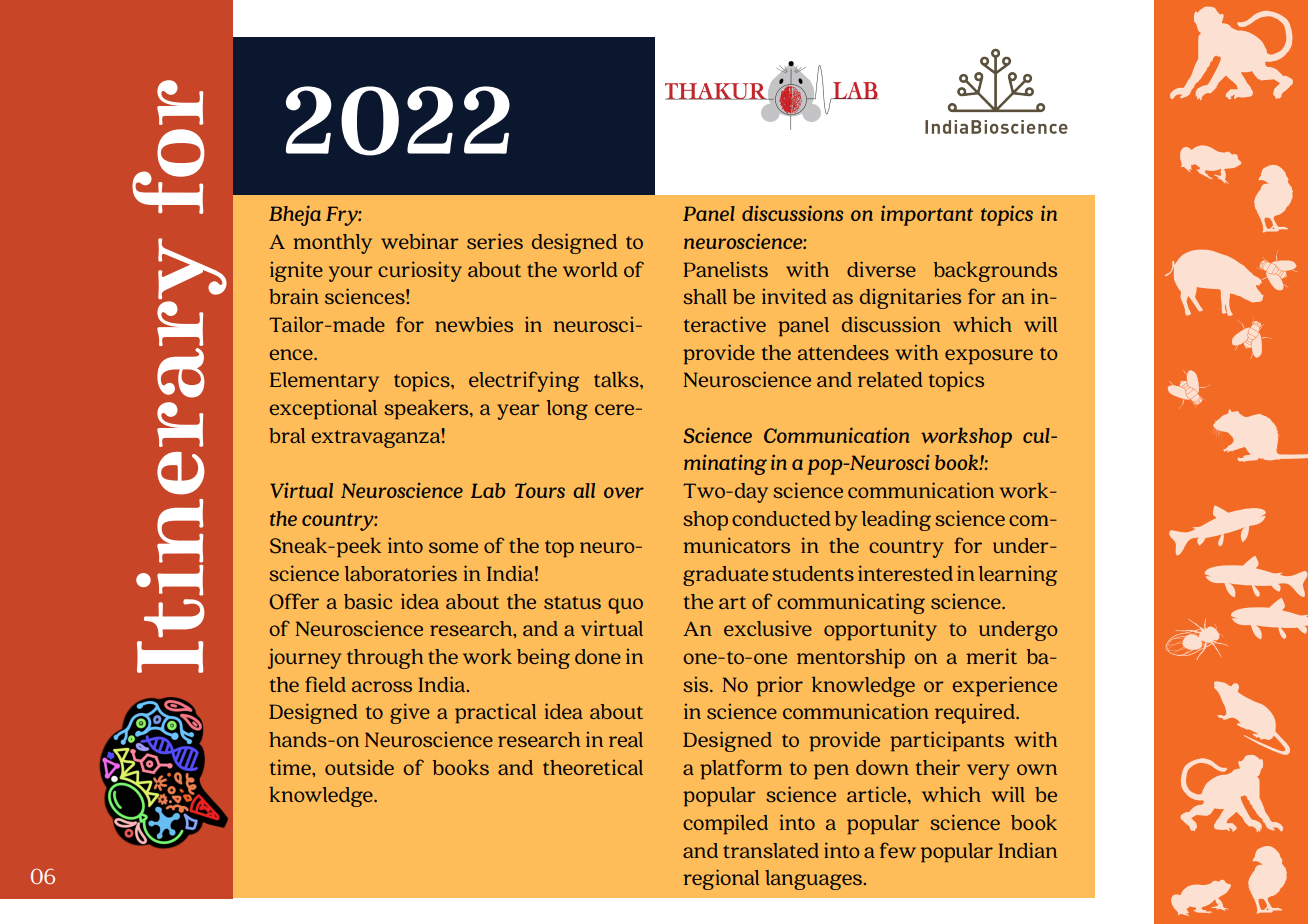  What do you see at coordinates (427, 409) in the screenshot?
I see `speakers` at bounding box center [427, 409].
